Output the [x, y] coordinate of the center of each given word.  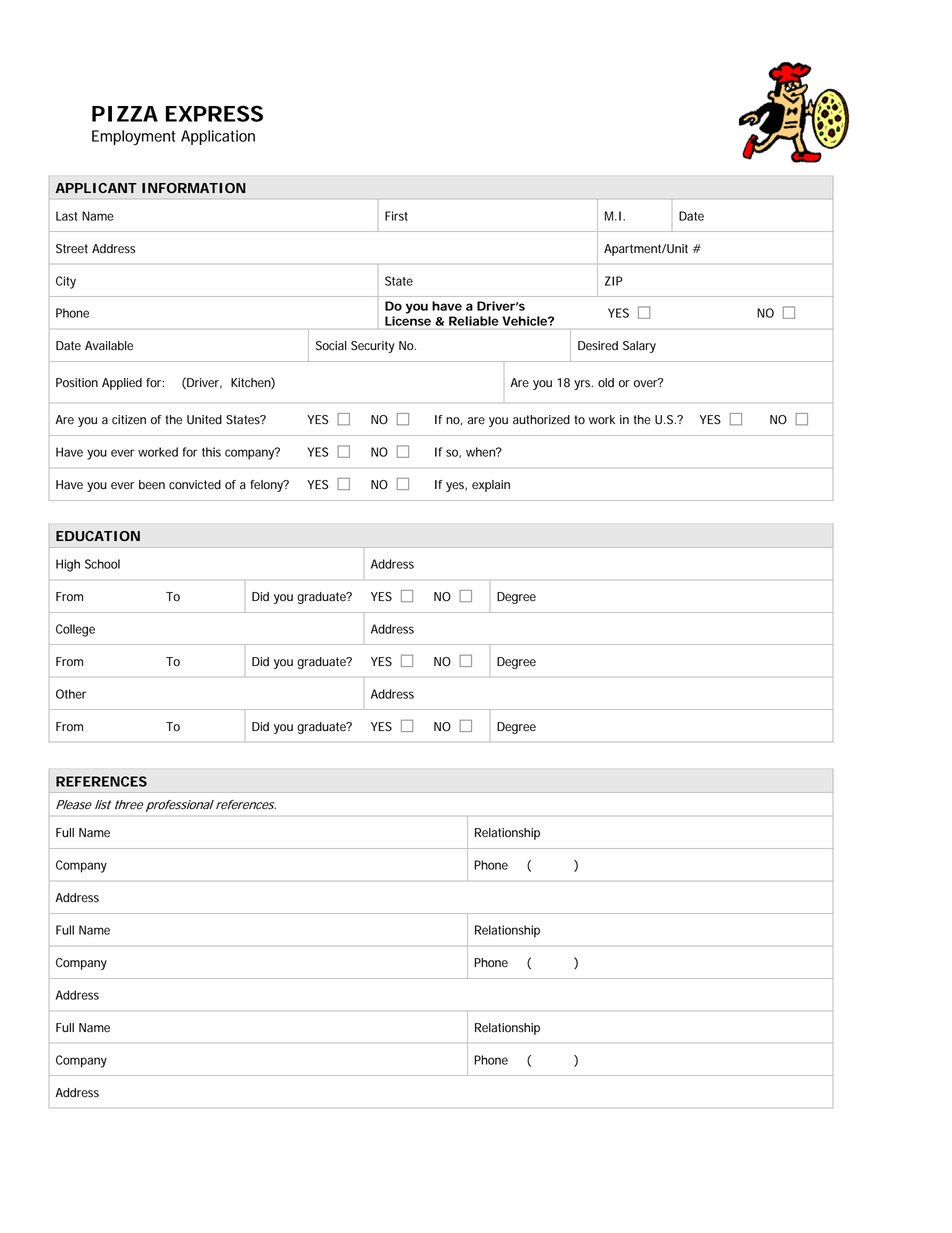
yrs [583, 385]
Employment [134, 137]
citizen [129, 420]
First [396, 216]
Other [71, 694]
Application [218, 137]
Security [373, 347]
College [75, 630]
